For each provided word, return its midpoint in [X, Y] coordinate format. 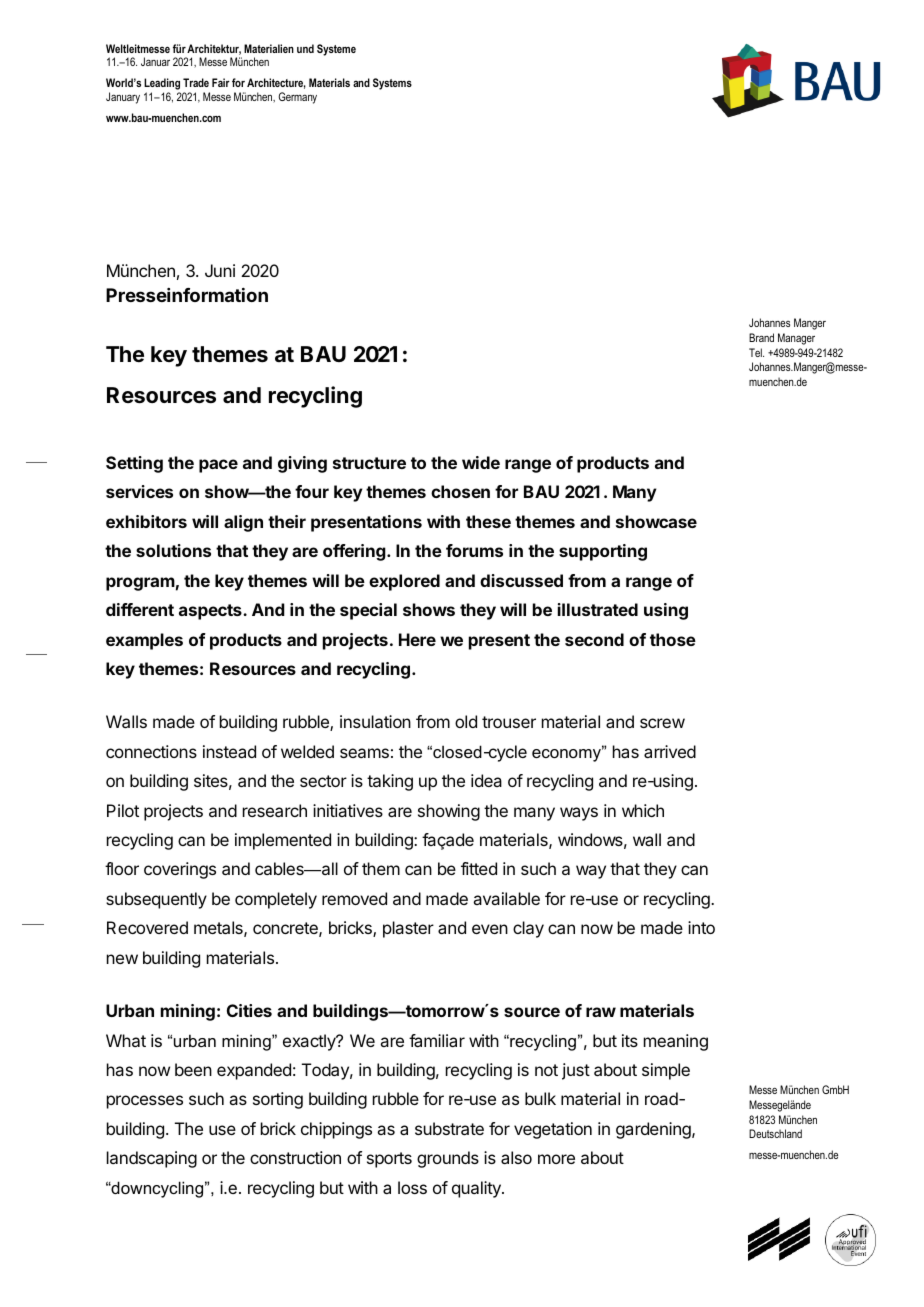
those [673, 639]
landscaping [152, 1159]
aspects [211, 612]
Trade [196, 82]
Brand [761, 337]
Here [417, 639]
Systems [392, 84]
